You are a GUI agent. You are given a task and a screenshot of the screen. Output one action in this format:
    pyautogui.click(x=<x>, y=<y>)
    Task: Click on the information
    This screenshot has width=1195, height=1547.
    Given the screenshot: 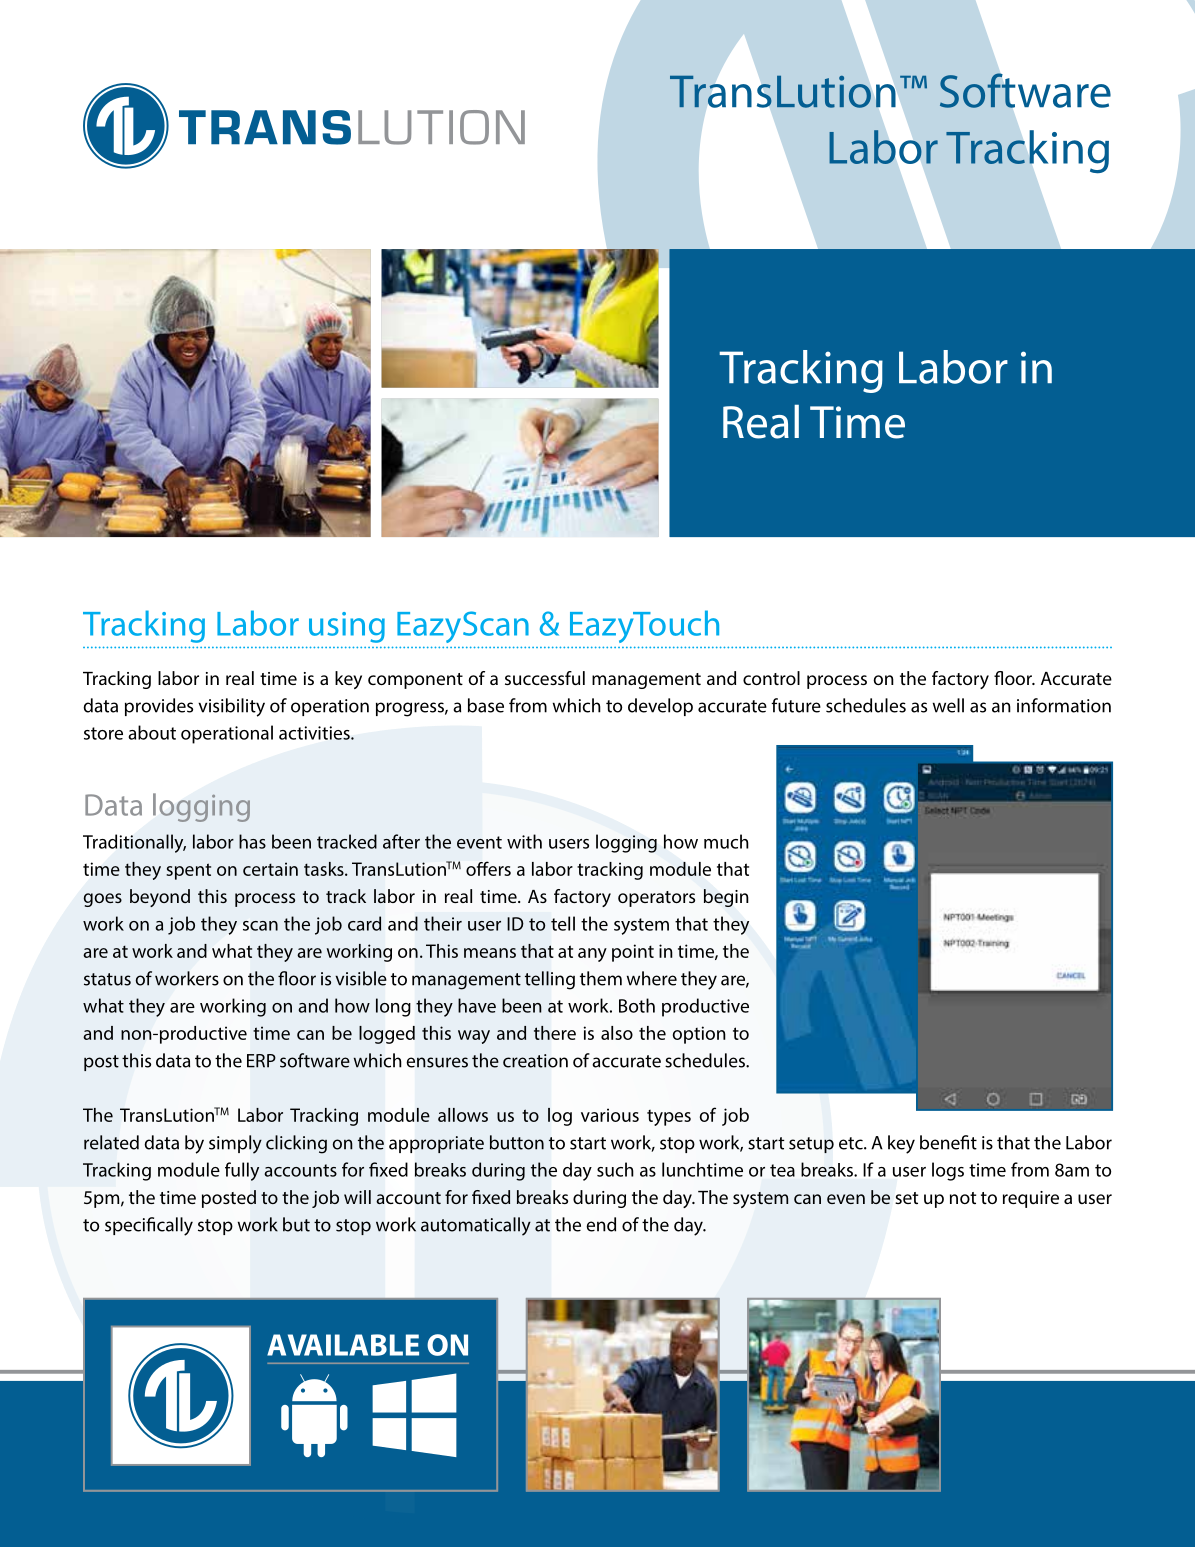 What is the action you would take?
    pyautogui.click(x=1064, y=705)
